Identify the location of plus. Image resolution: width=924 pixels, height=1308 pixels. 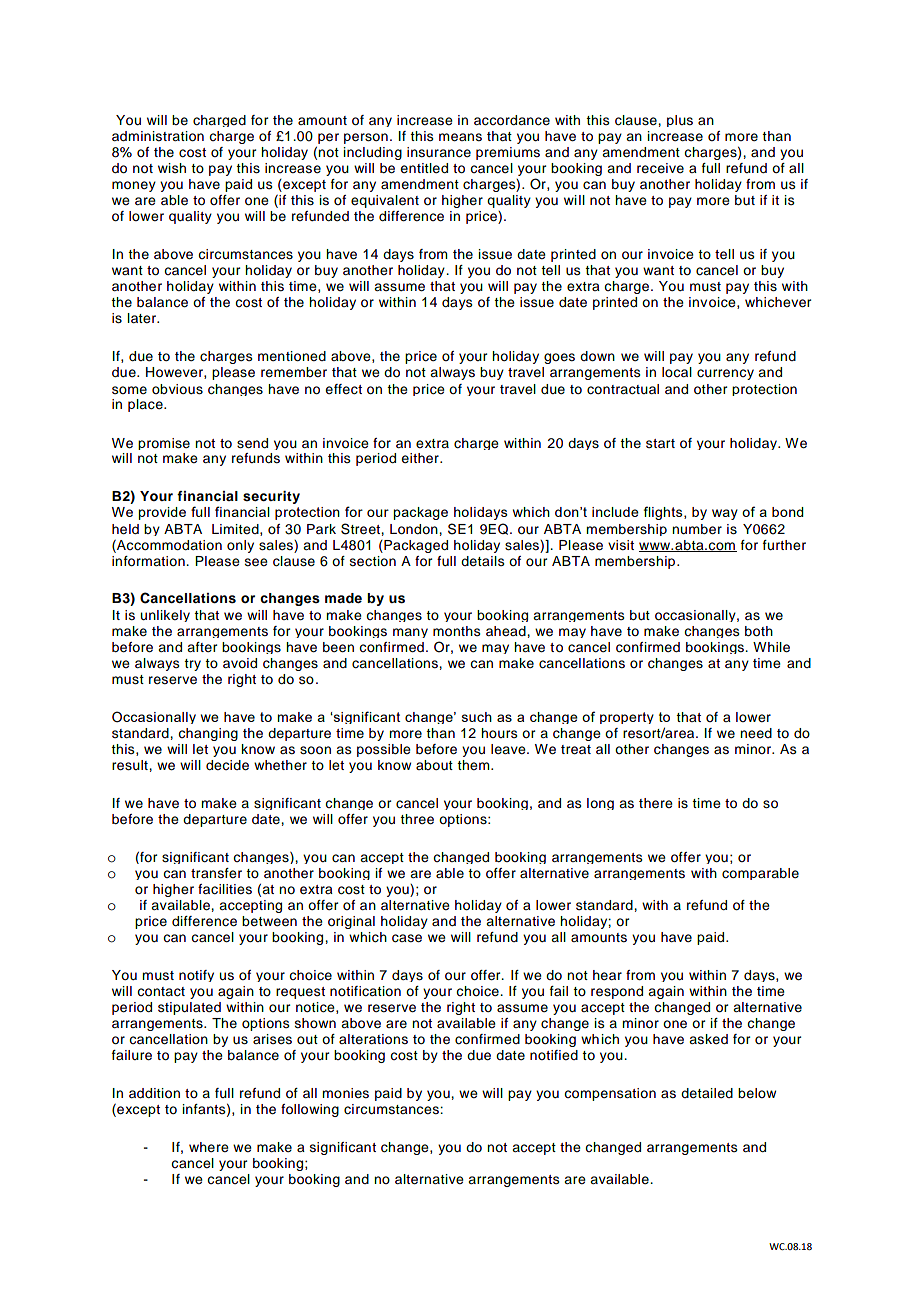
(680, 121).
